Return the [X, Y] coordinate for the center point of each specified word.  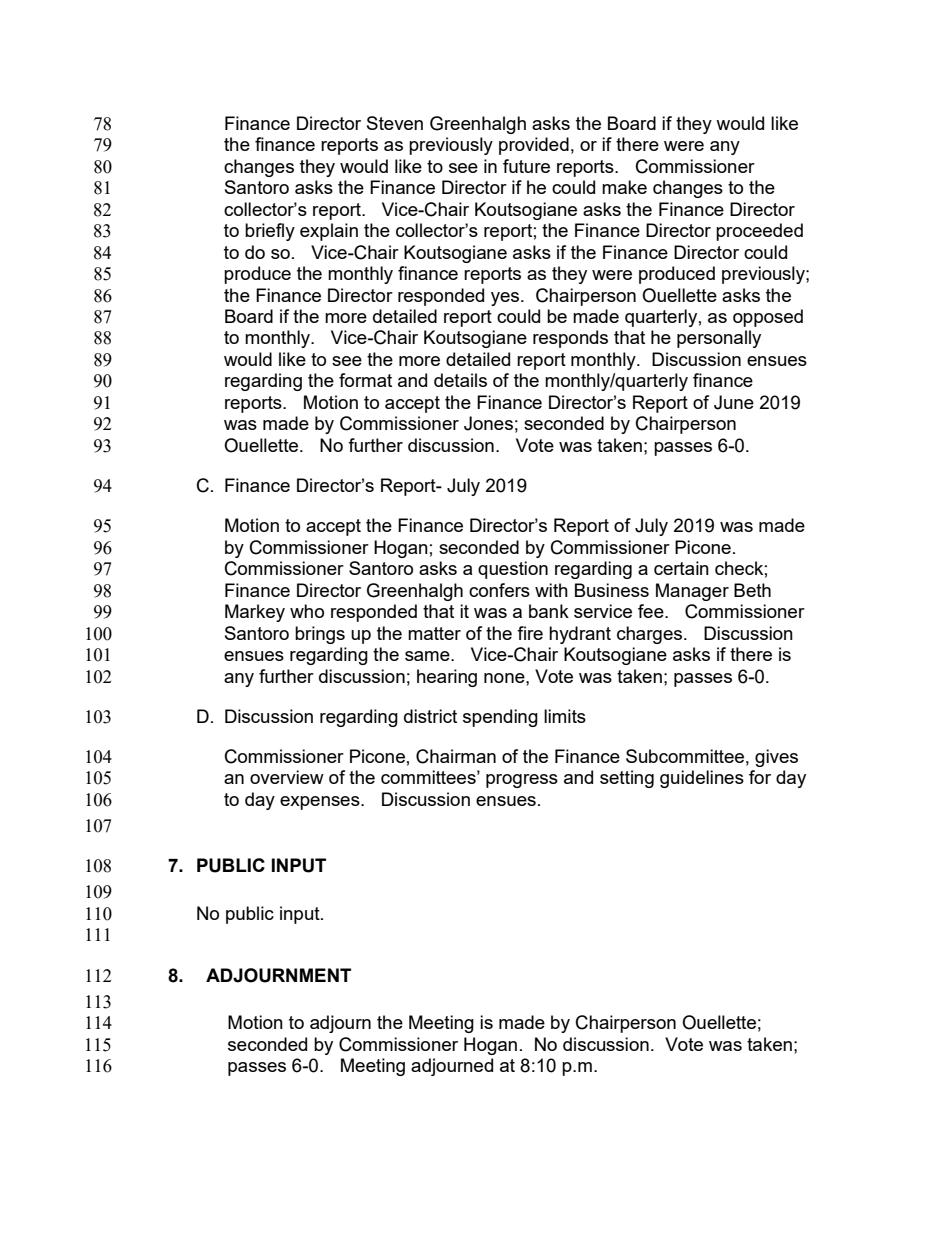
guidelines [702, 779]
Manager [692, 592]
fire [530, 633]
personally [719, 339]
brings [320, 635]
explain [329, 232]
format [365, 380]
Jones [488, 423]
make [624, 187]
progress [522, 781]
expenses [321, 803]
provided [534, 146]
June [734, 402]
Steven [395, 123]
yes [506, 299]
